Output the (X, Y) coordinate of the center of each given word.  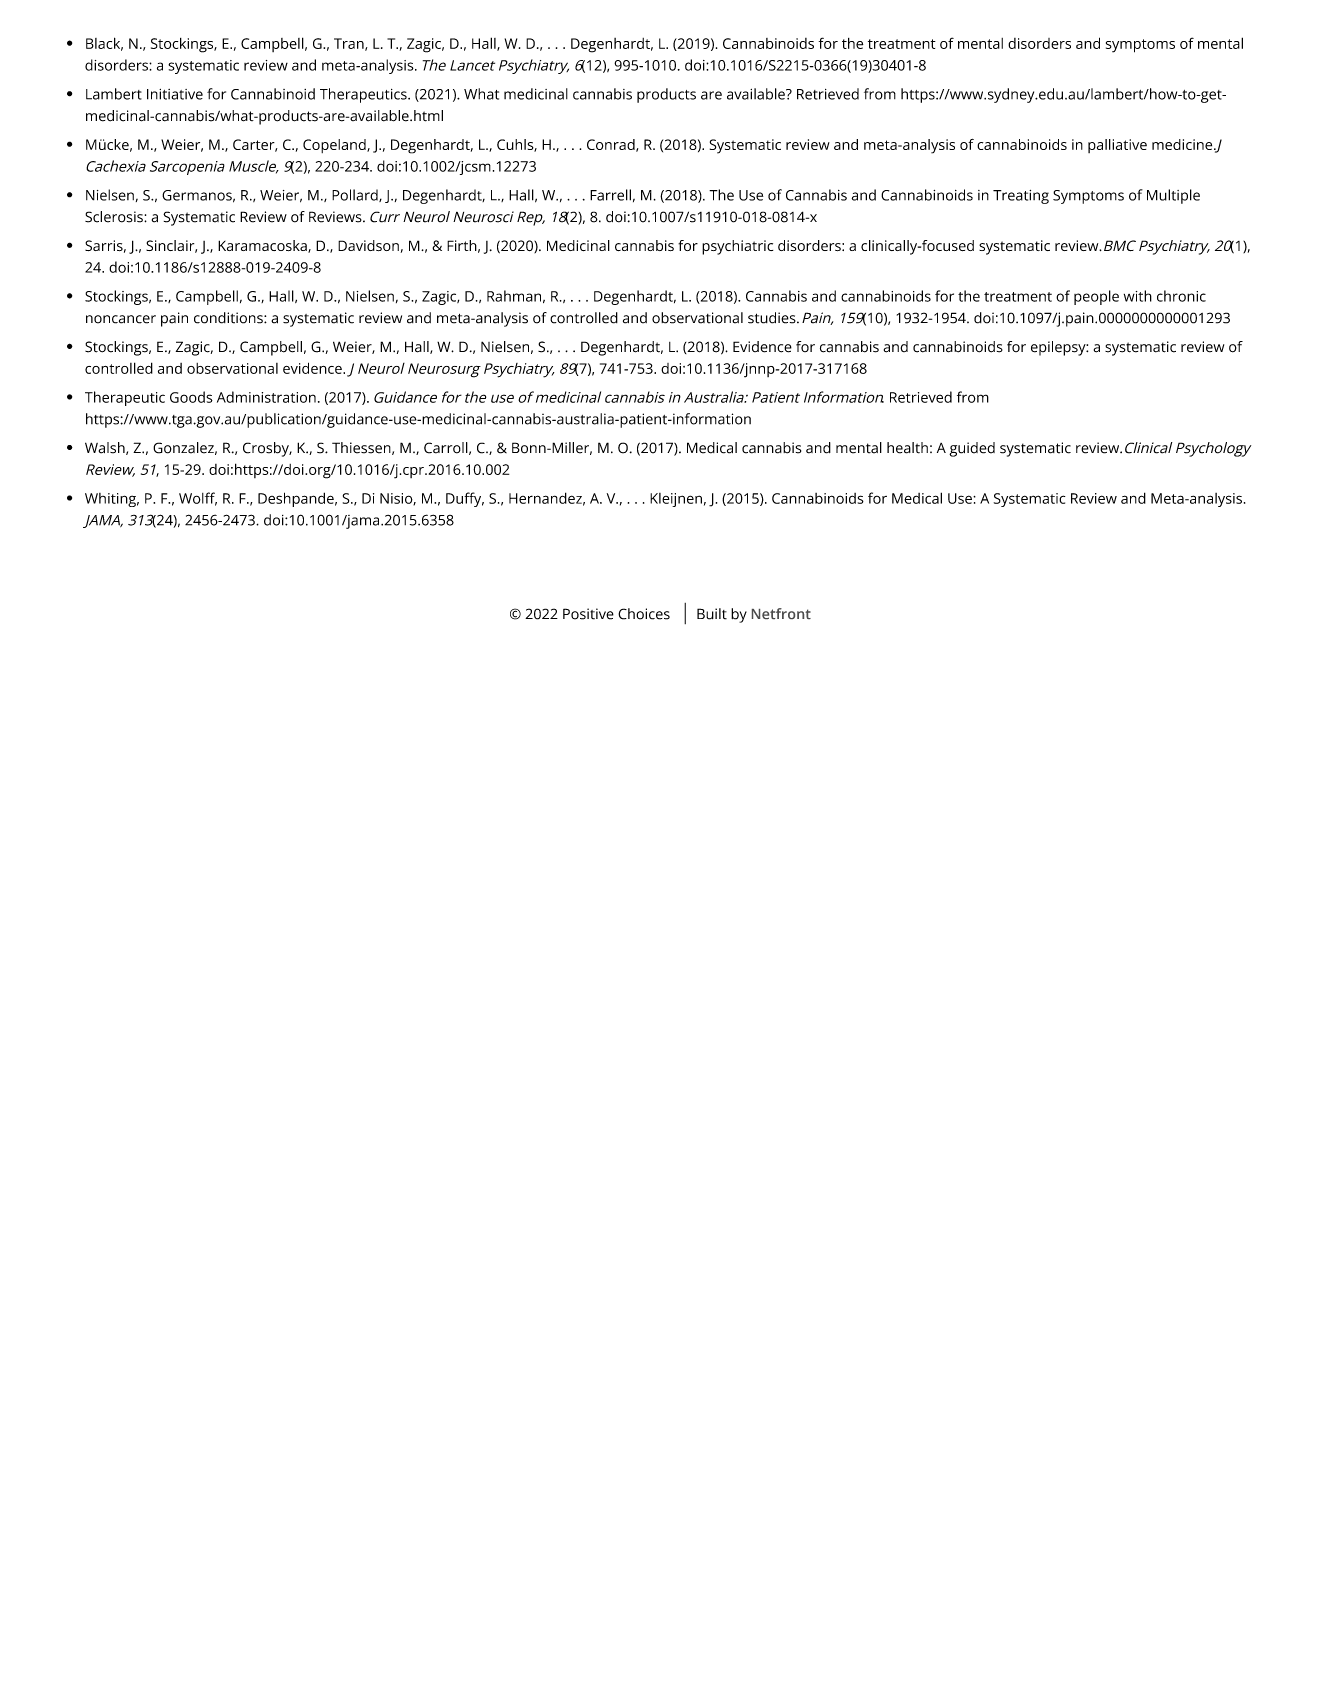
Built (712, 614)
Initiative (175, 94)
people (1096, 297)
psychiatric (737, 247)
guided (972, 449)
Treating (1021, 197)
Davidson (368, 245)
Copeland (335, 146)
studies (773, 318)
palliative (1117, 146)
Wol (192, 498)
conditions (229, 318)
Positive (588, 614)
